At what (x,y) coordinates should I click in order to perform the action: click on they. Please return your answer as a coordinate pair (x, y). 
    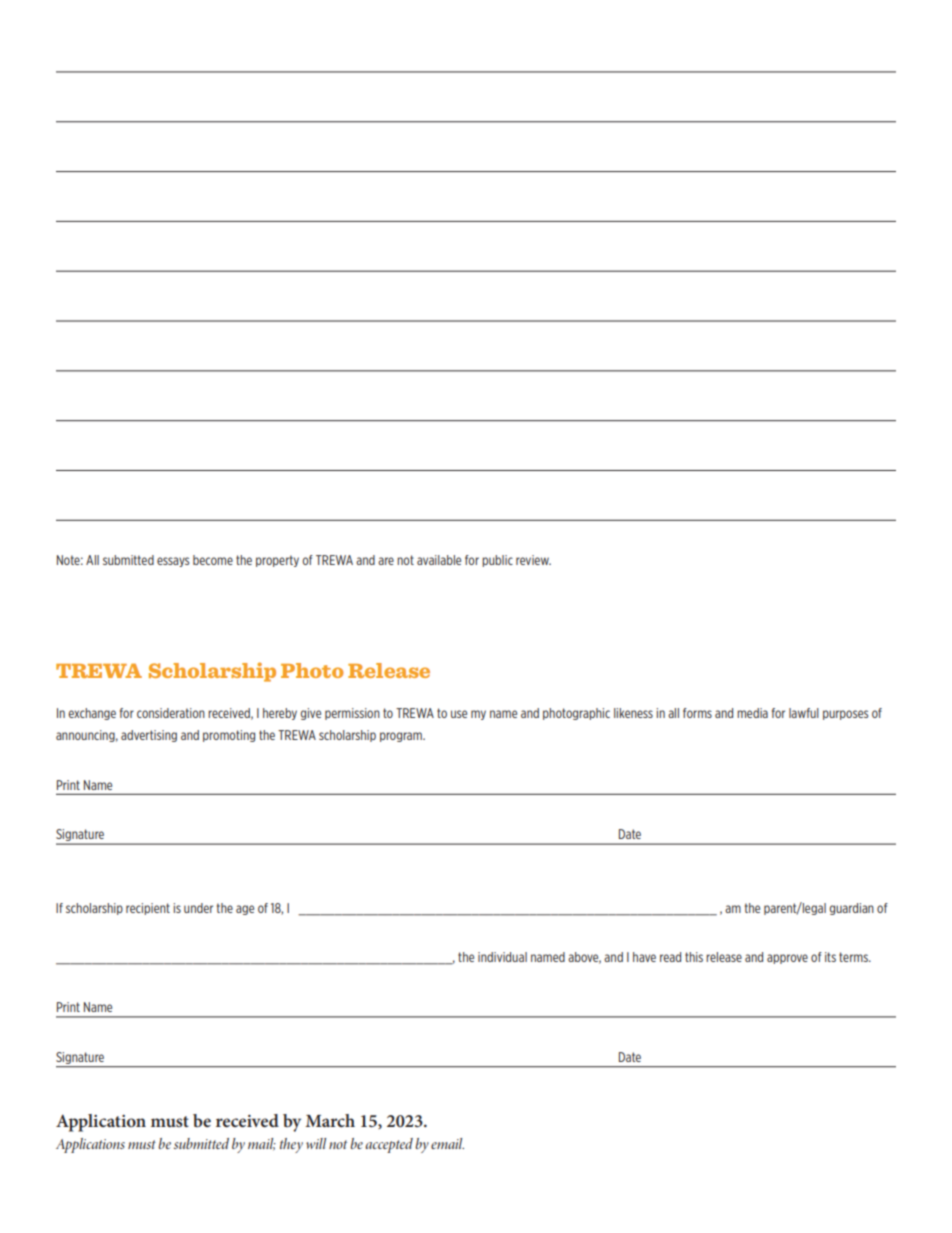
    Looking at the image, I should click on (291, 1145).
